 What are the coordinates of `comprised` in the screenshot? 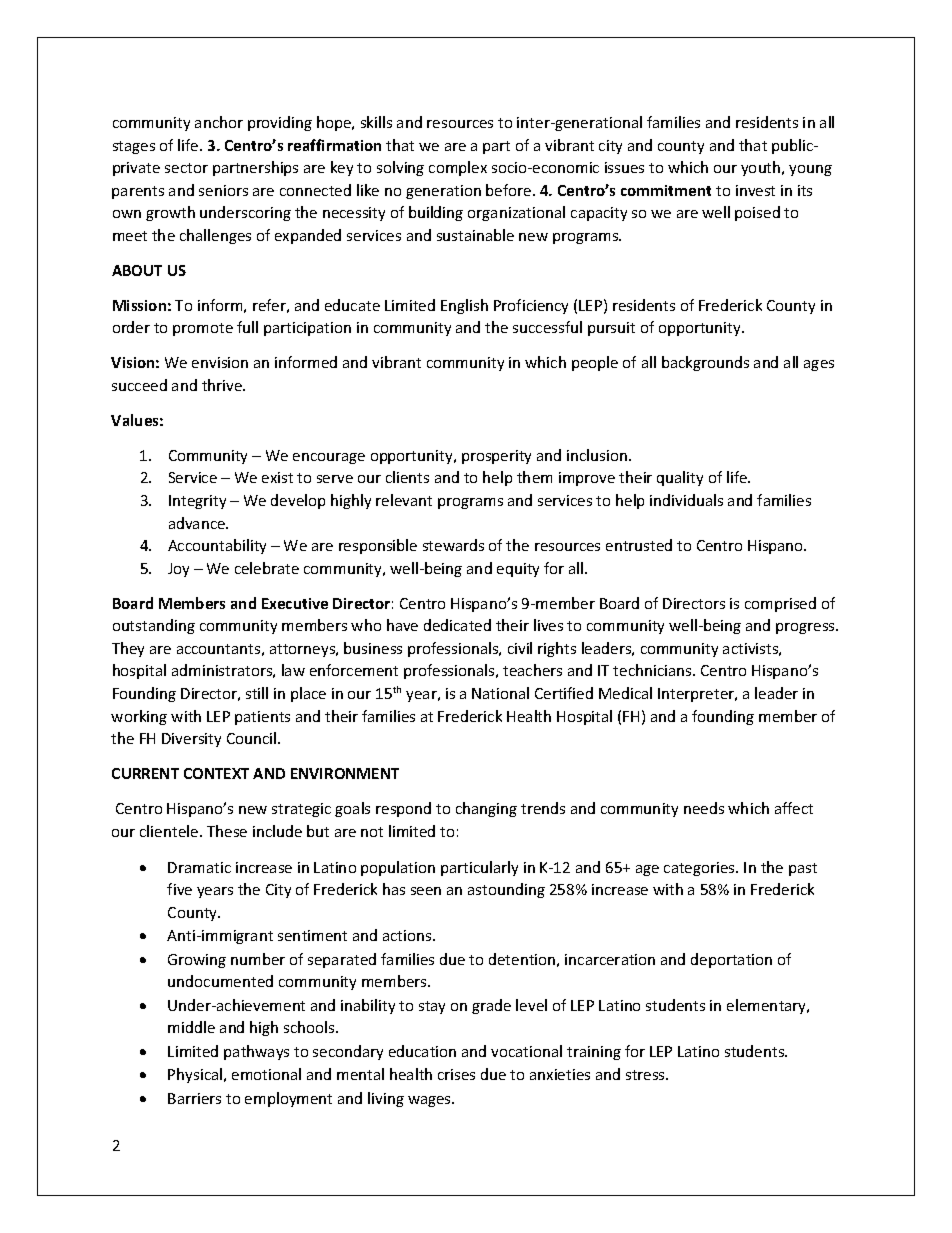 It's located at (780, 604).
